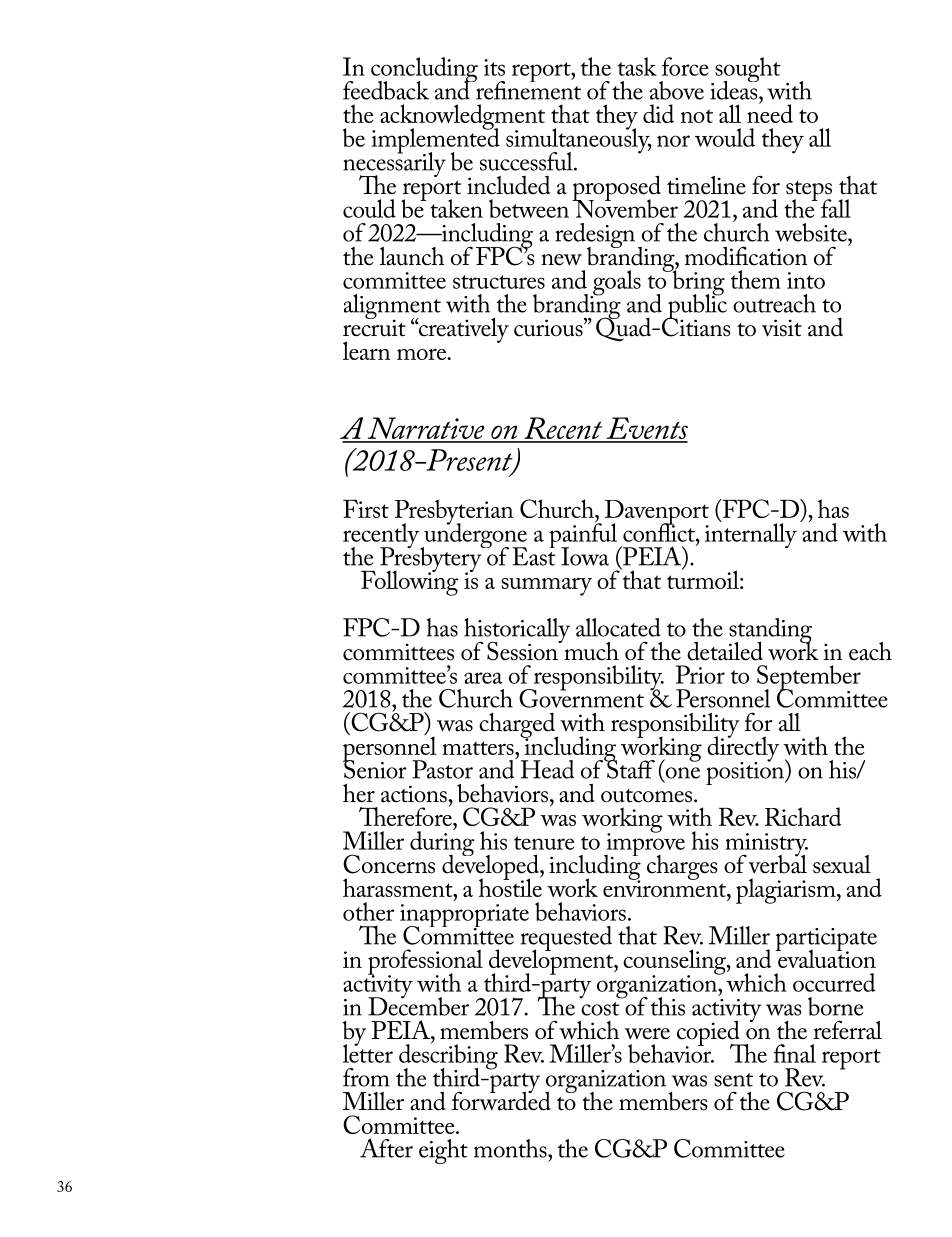  Describe the element at coordinates (424, 71) in the screenshot. I see `concluding` at that location.
